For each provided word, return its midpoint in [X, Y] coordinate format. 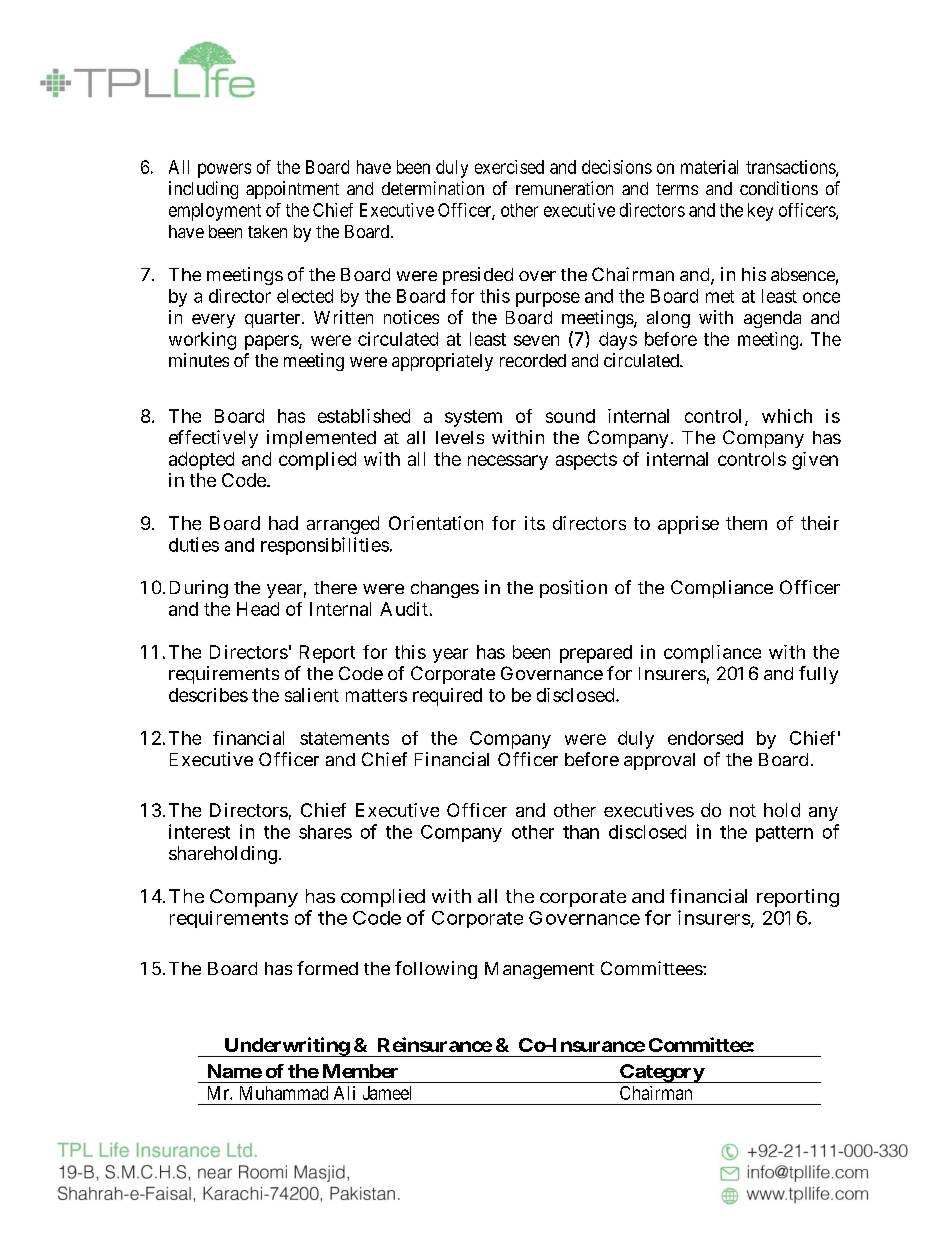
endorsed [705, 738]
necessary [508, 462]
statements [344, 738]
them [746, 523]
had [283, 523]
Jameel [387, 1093]
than [581, 832]
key [760, 212]
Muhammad [284, 1093]
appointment [292, 190]
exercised [509, 167]
